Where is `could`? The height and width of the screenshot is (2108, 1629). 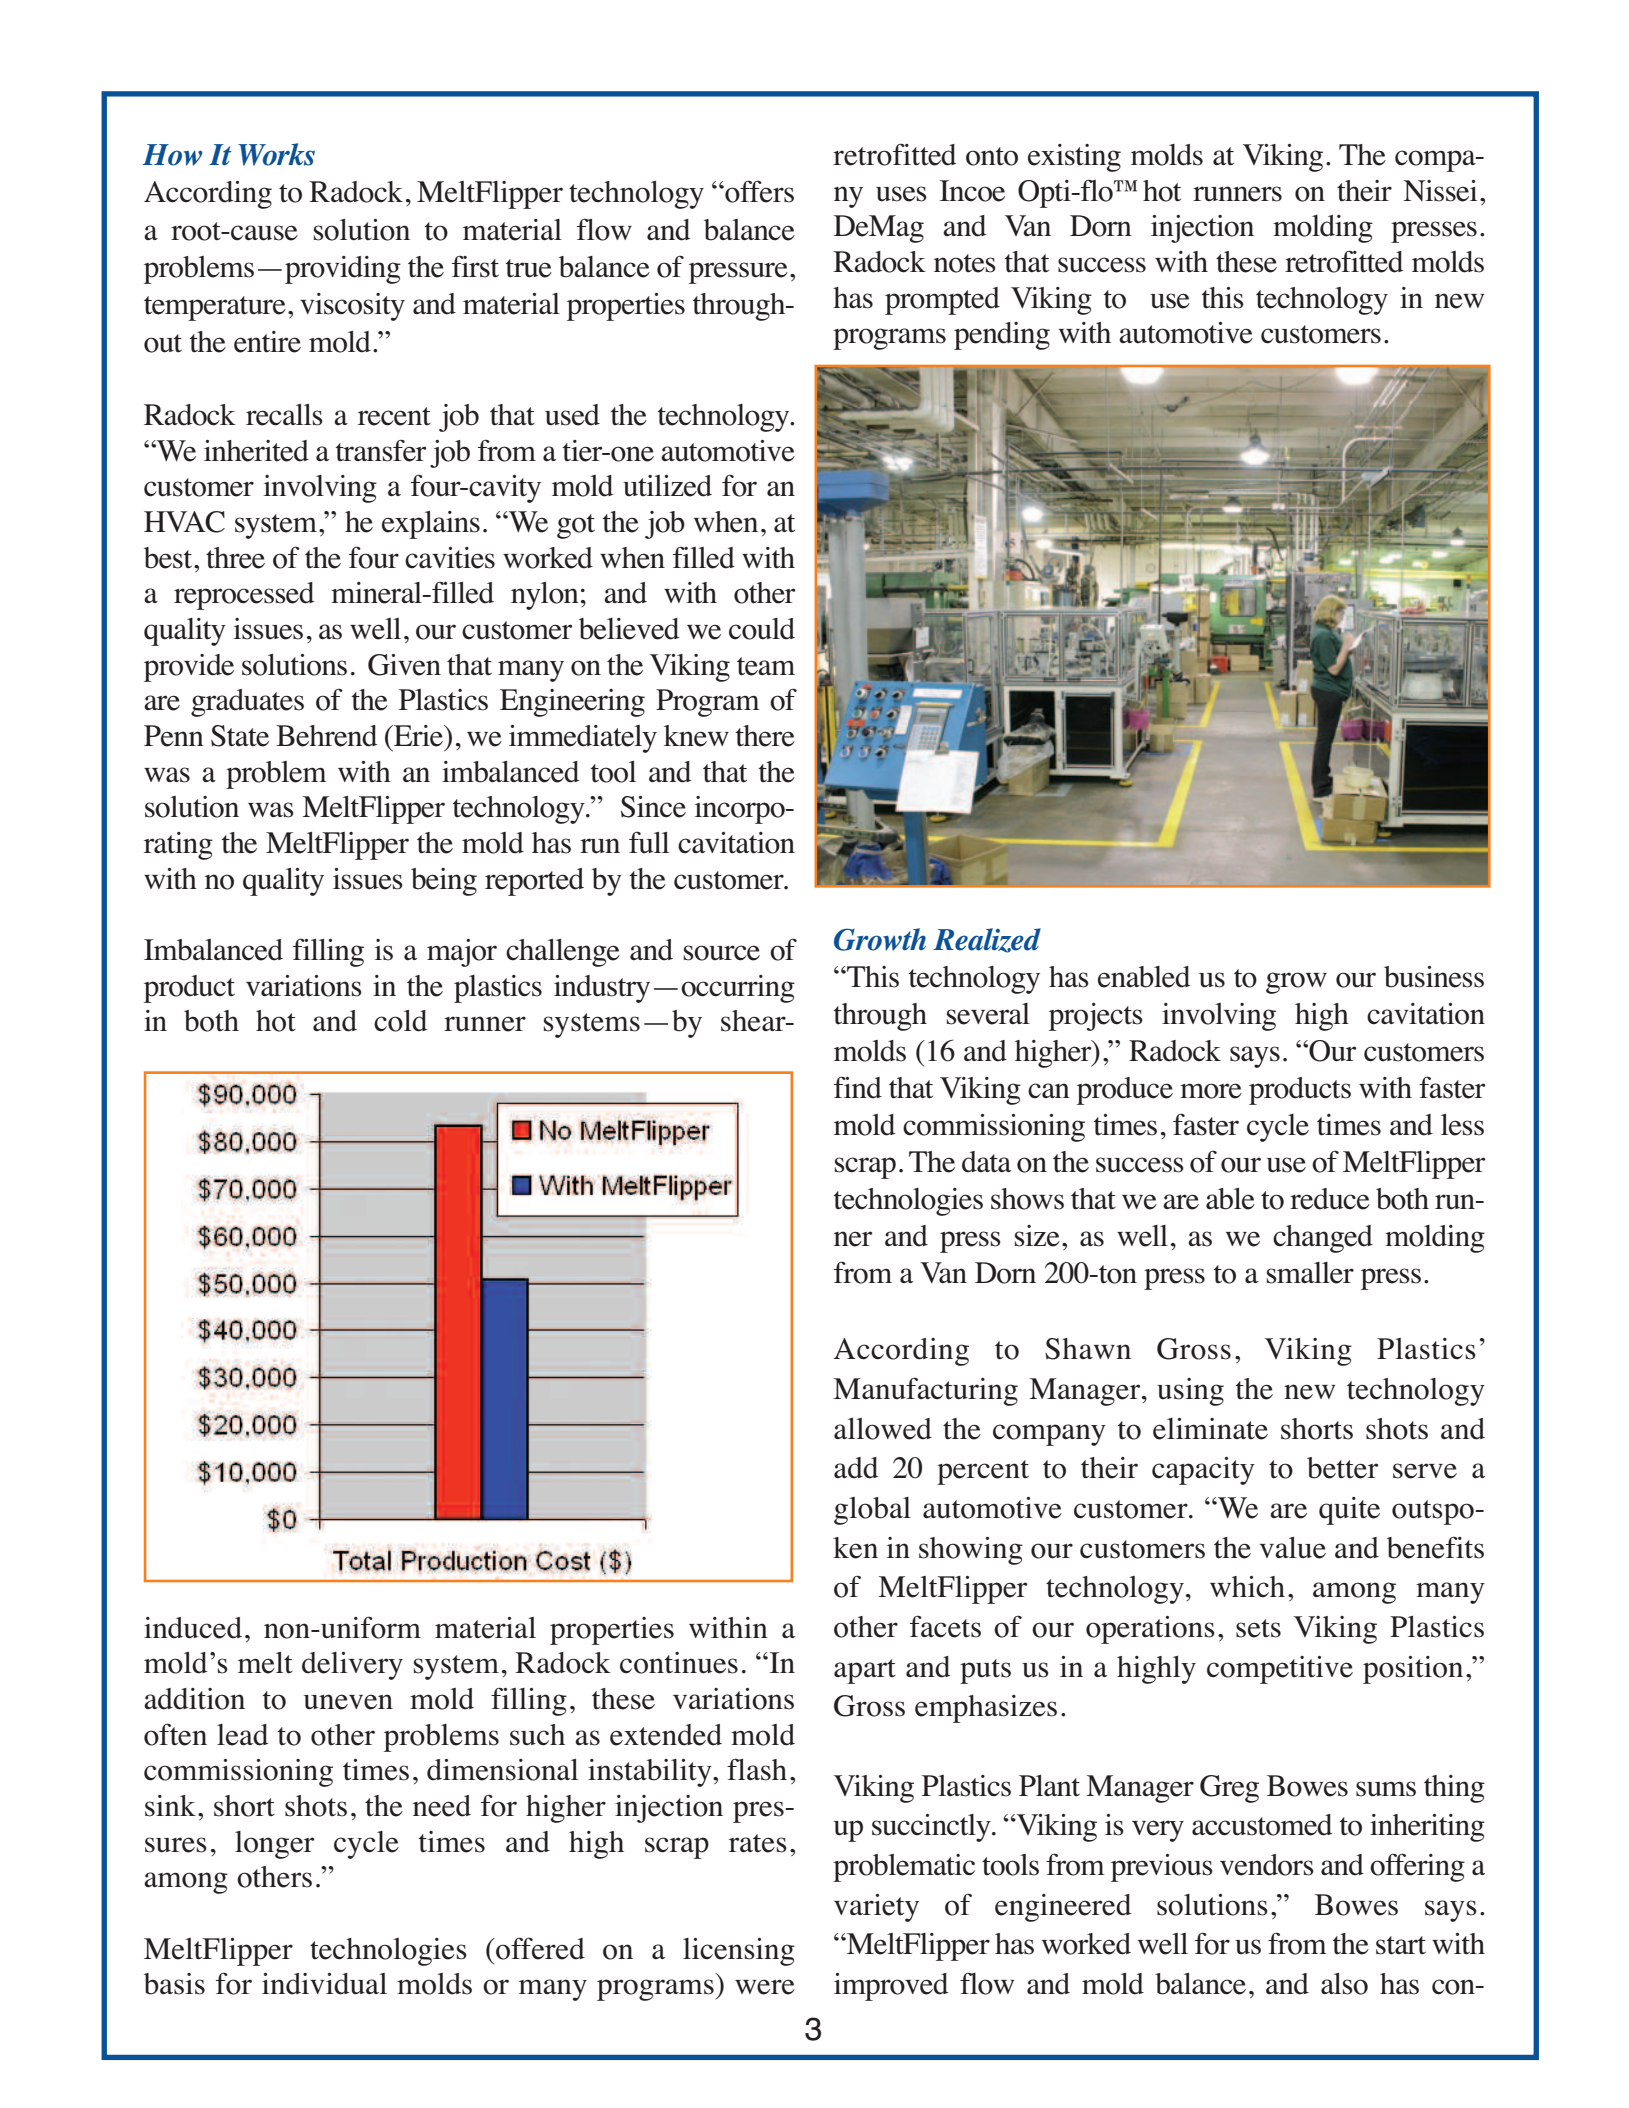
could is located at coordinates (762, 629).
